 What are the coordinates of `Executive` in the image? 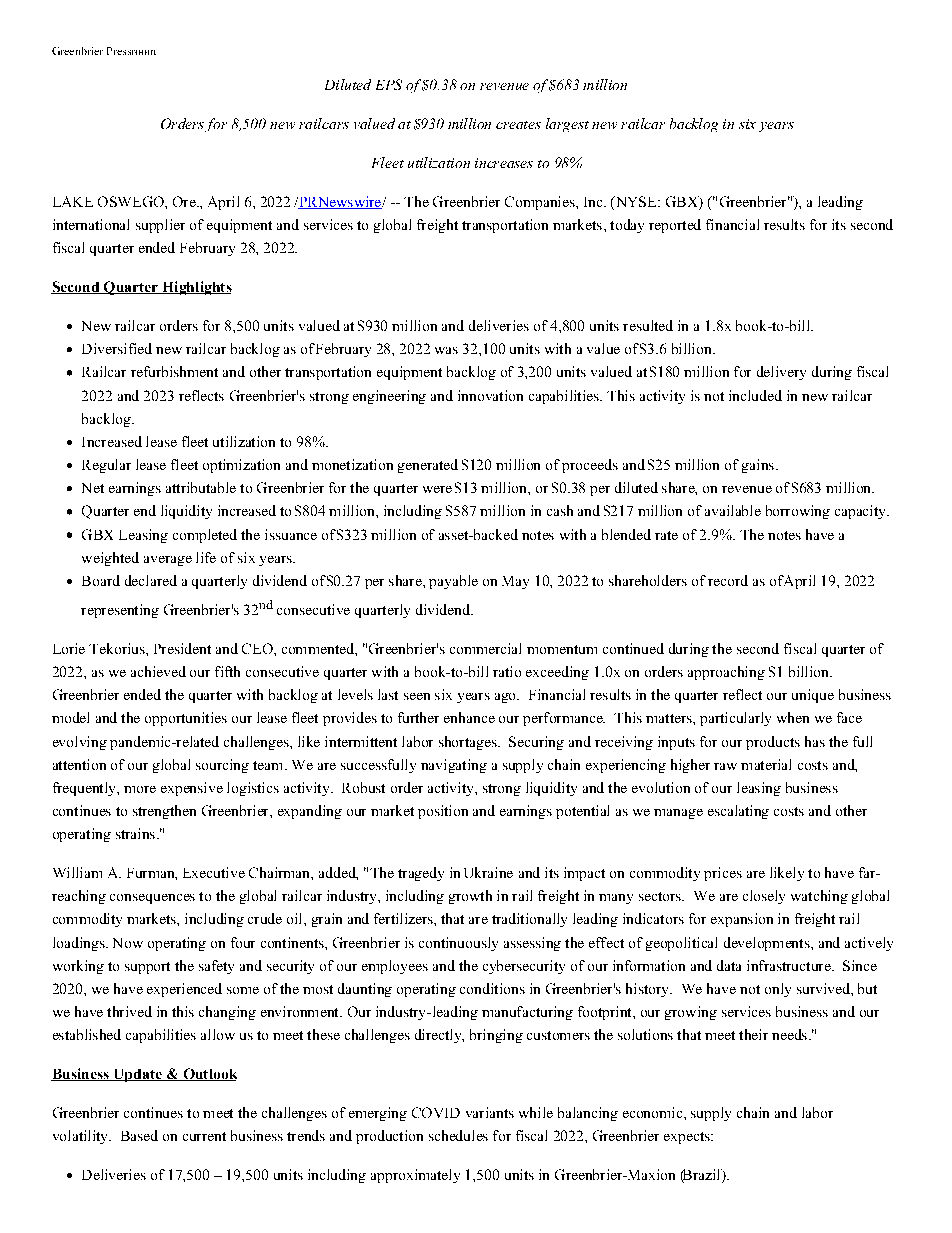 It's located at (214, 872).
